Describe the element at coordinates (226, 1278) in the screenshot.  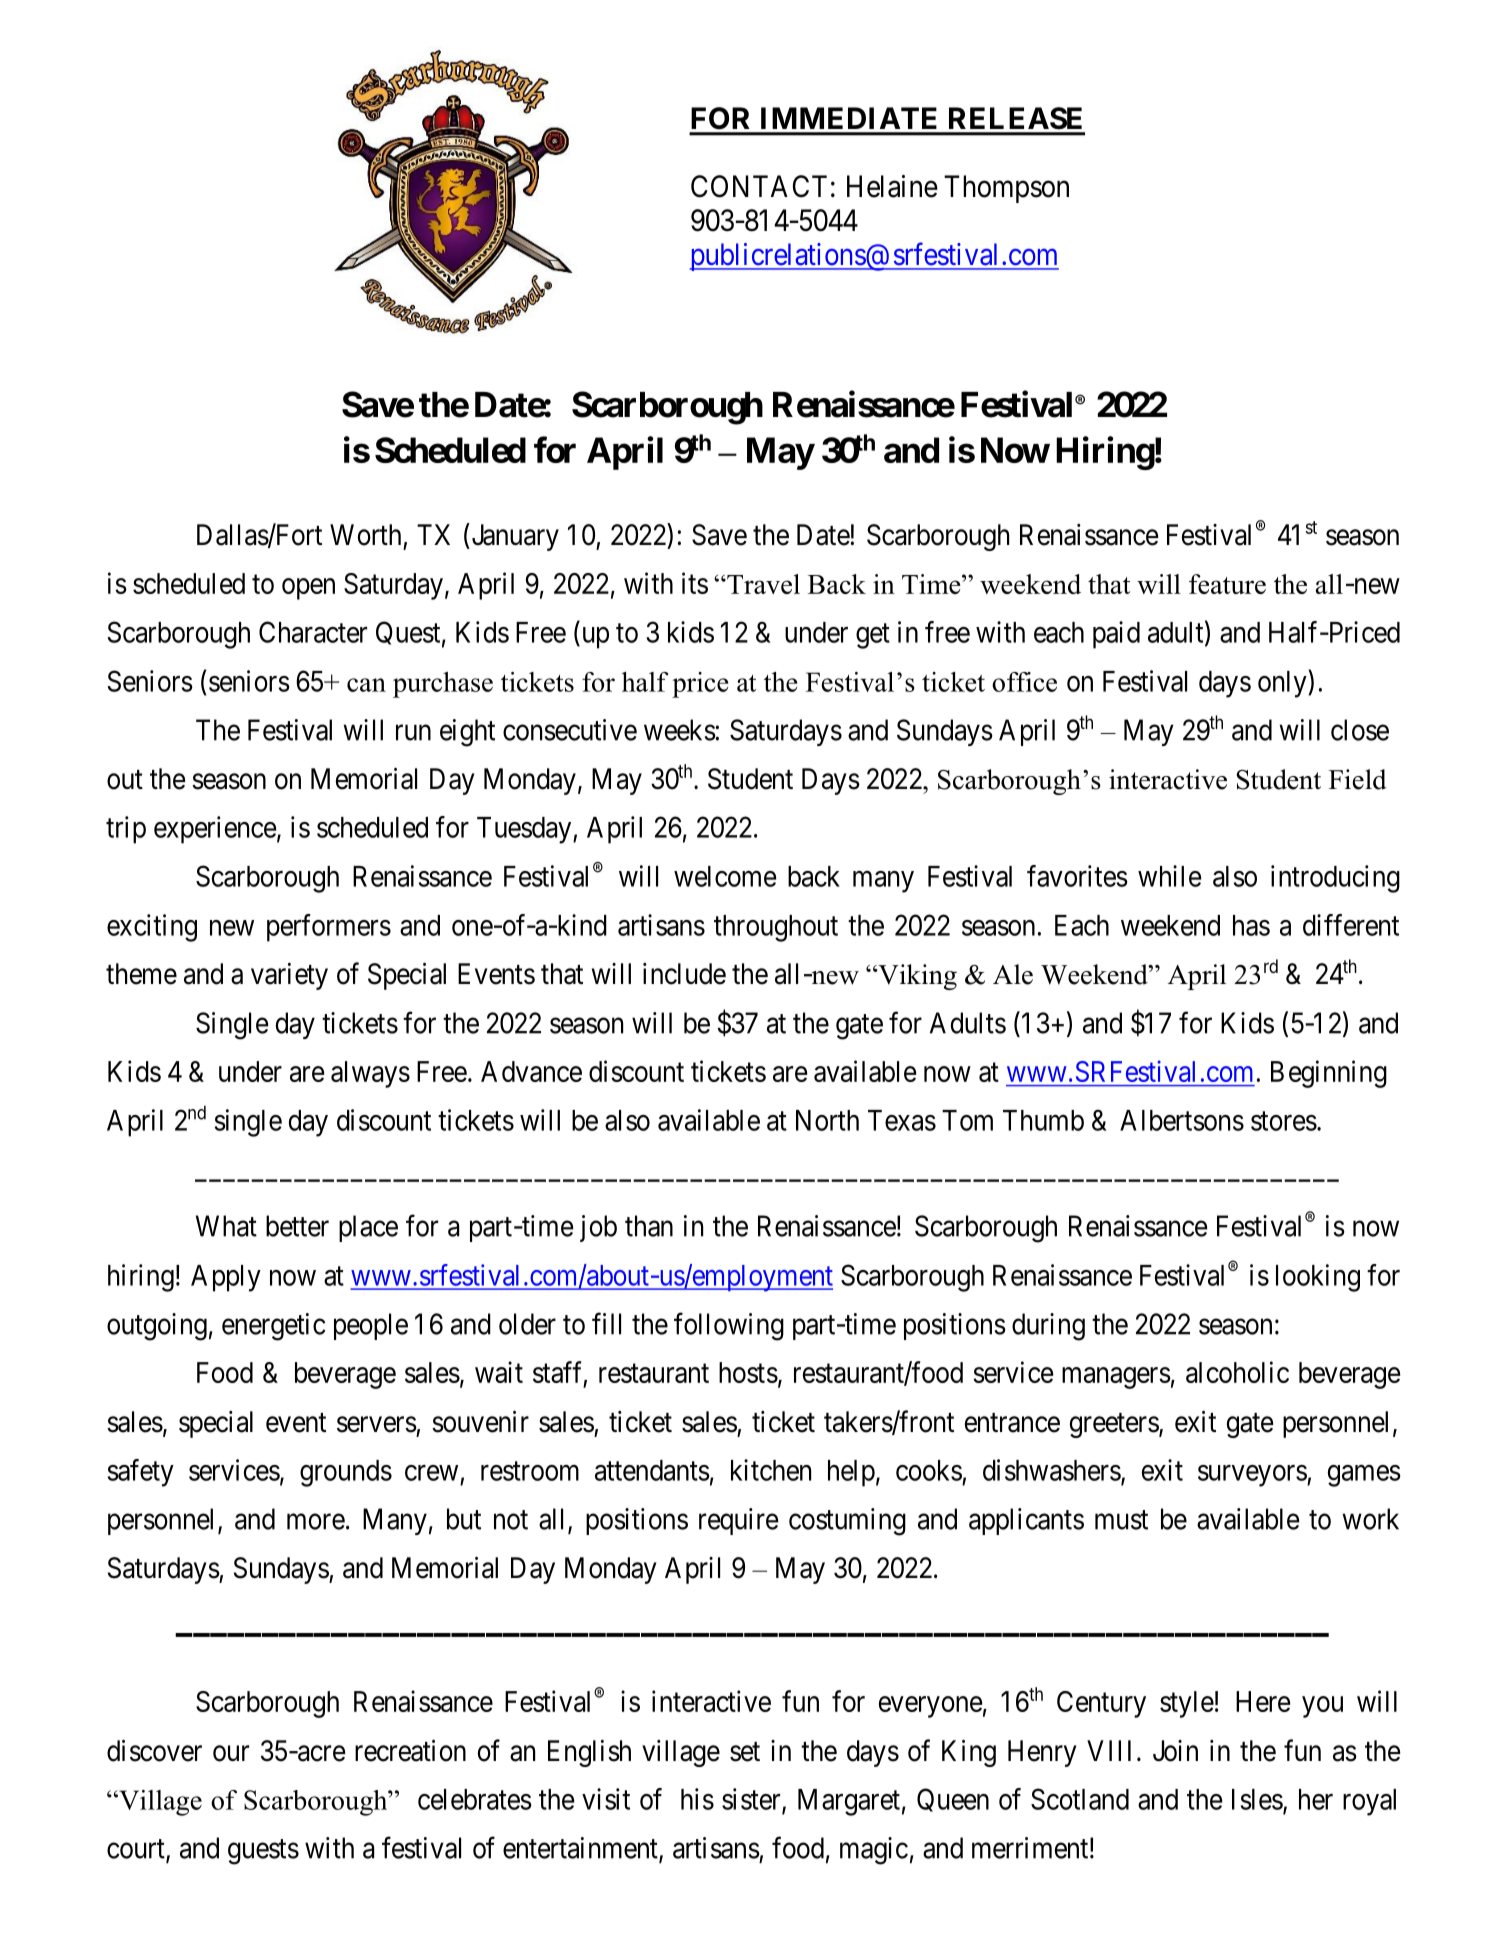
I see `Apply` at that location.
